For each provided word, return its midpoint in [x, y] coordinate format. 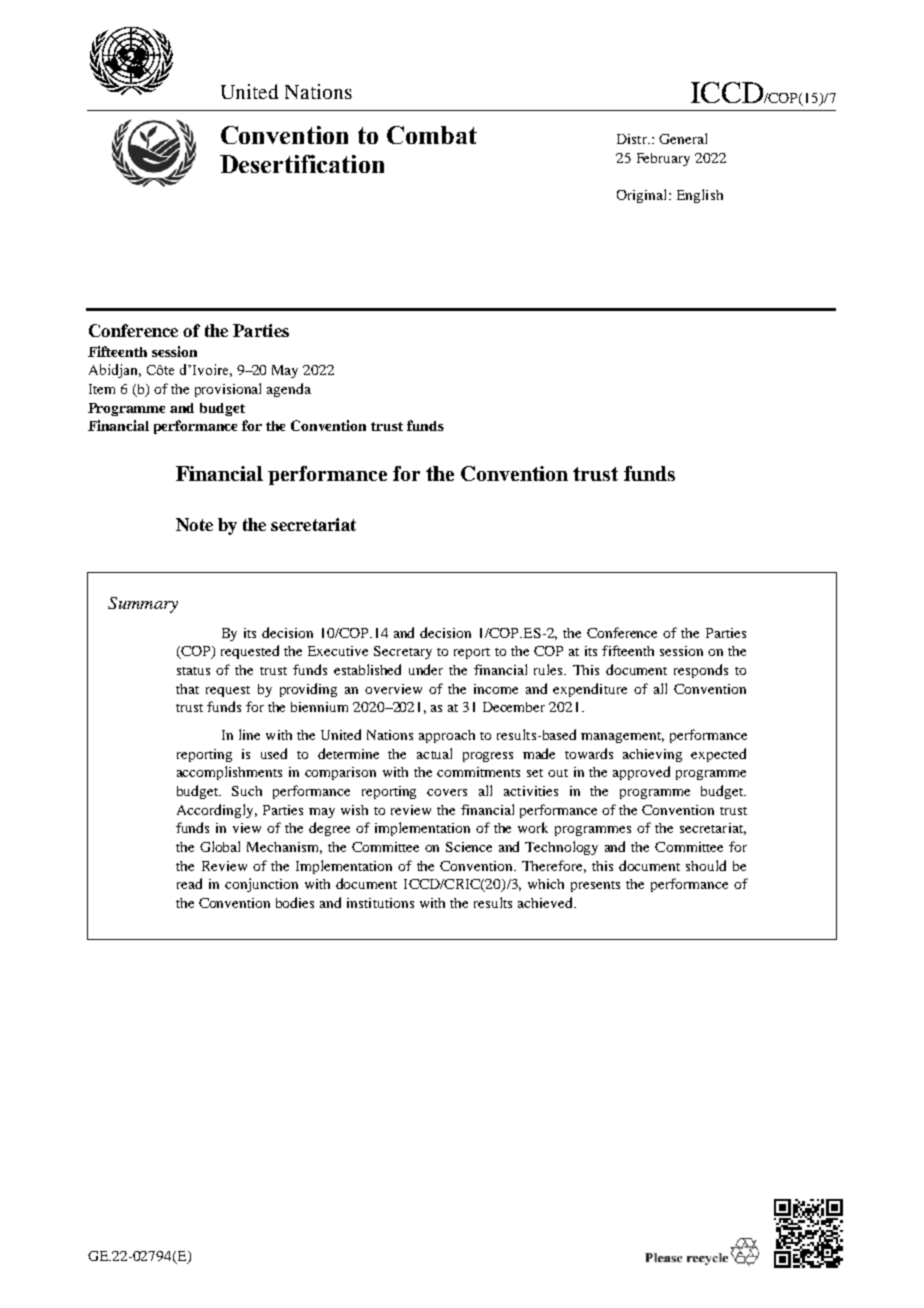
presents [595, 886]
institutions [380, 903]
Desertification [302, 164]
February [663, 159]
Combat [432, 135]
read [189, 883]
